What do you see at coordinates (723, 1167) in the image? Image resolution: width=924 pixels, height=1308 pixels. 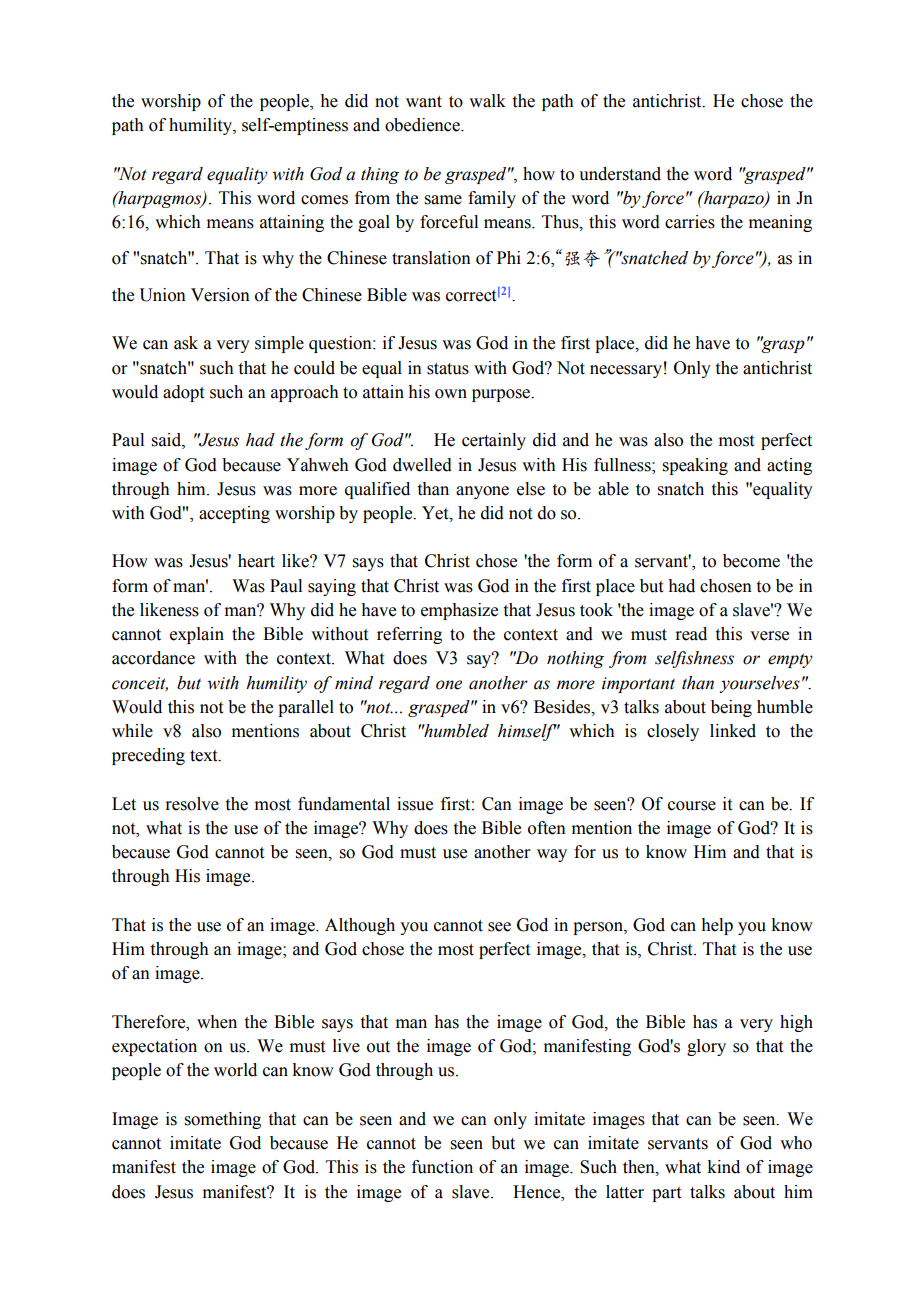 I see `kind` at bounding box center [723, 1167].
